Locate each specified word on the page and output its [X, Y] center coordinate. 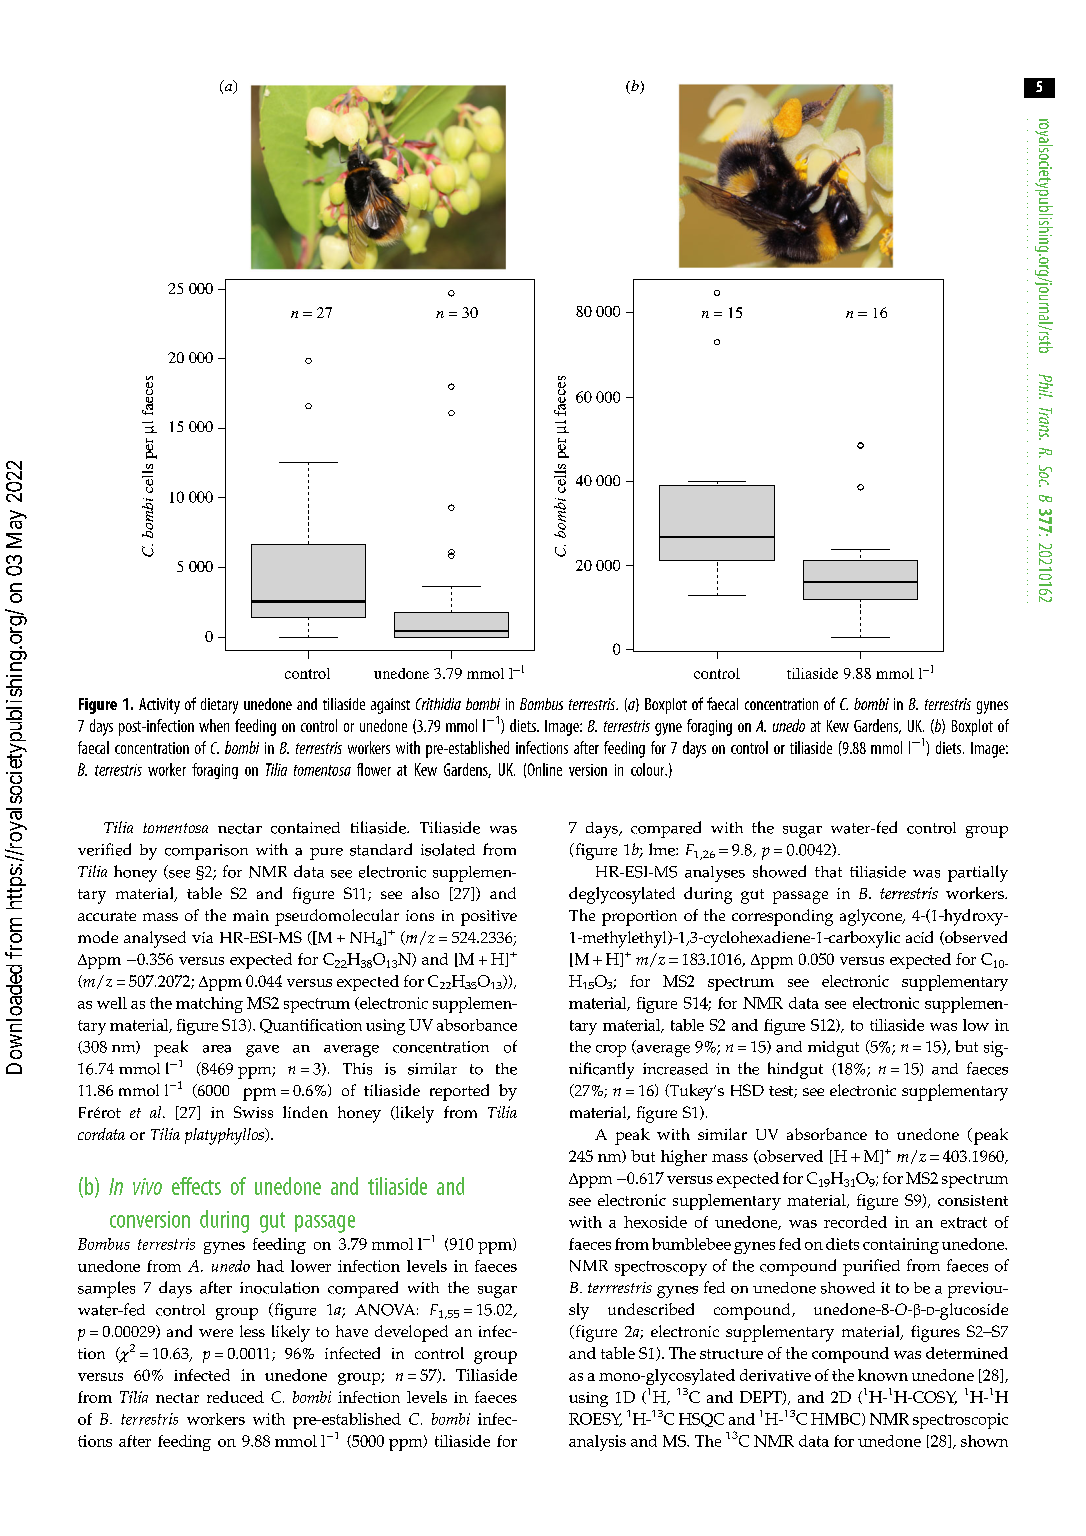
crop [611, 1051]
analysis [597, 1443]
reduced [235, 1397]
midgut [833, 1049]
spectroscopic [960, 1421]
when [214, 725]
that [828, 872]
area [217, 1049]
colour [649, 769]
